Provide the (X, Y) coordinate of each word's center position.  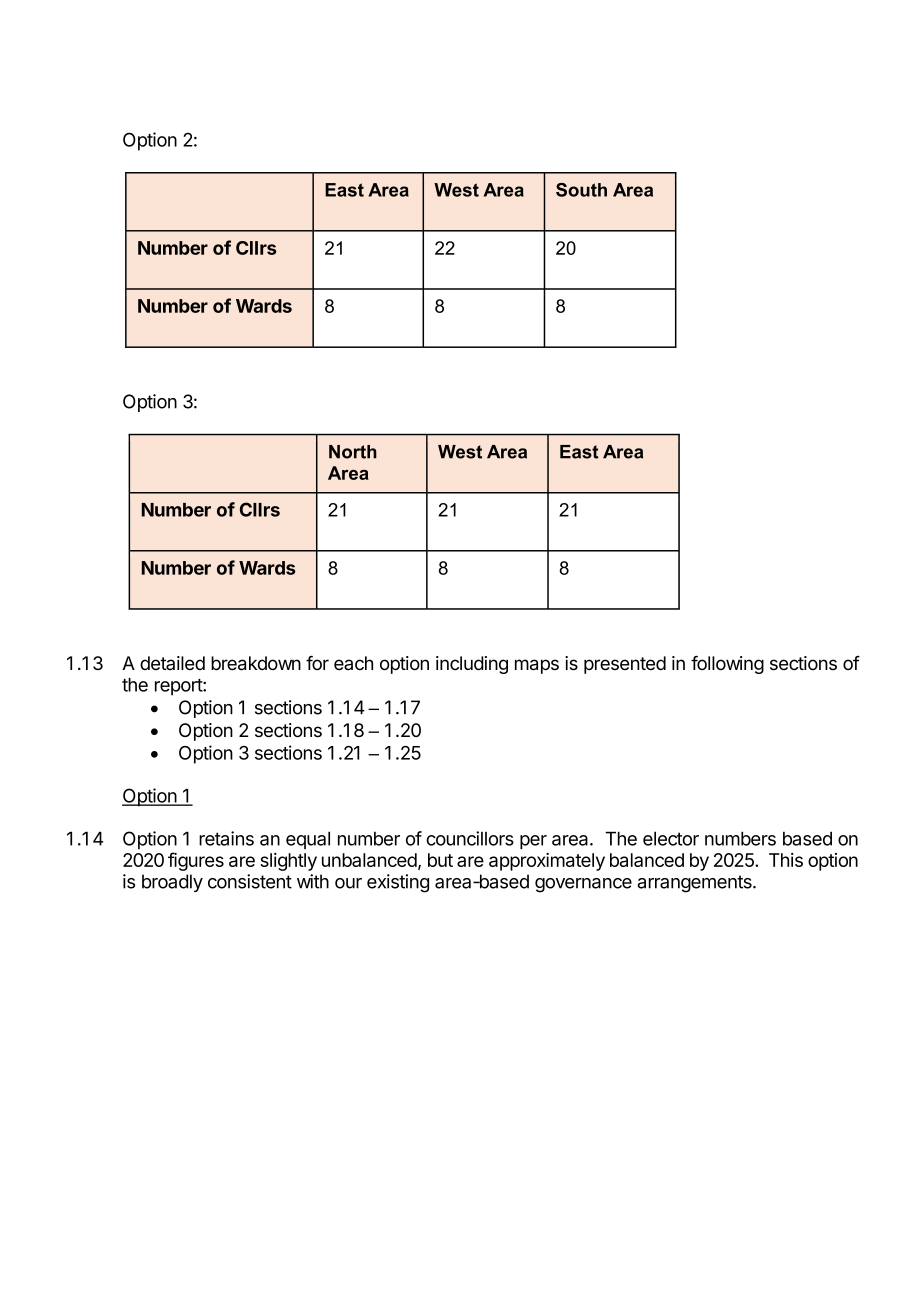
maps (537, 666)
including (472, 665)
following (727, 664)
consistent (250, 881)
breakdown (256, 663)
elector (671, 838)
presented (625, 665)
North (353, 452)
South (581, 190)
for (317, 662)
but (440, 860)
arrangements (695, 884)
